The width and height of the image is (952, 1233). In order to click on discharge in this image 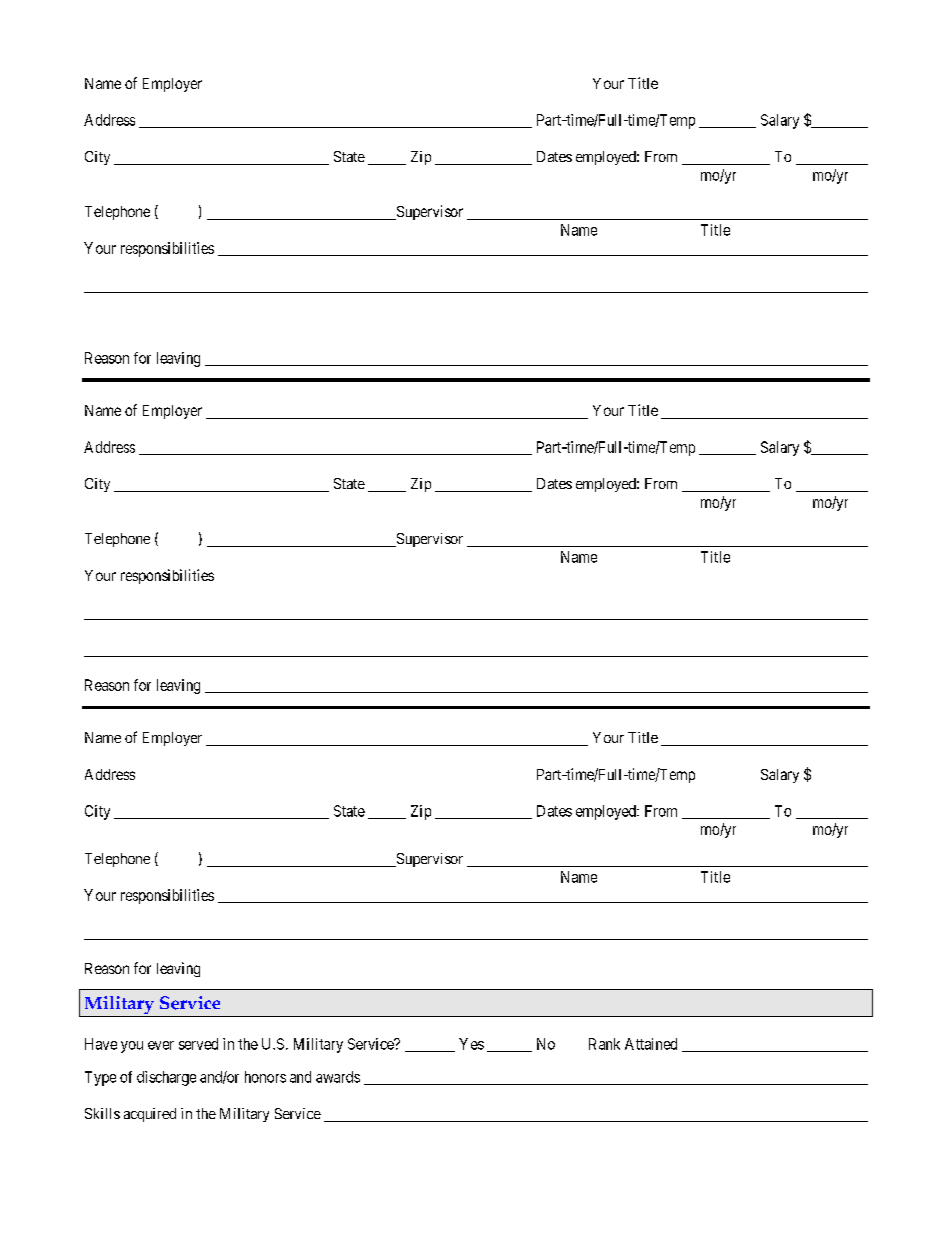, I will do `click(166, 1078)`.
